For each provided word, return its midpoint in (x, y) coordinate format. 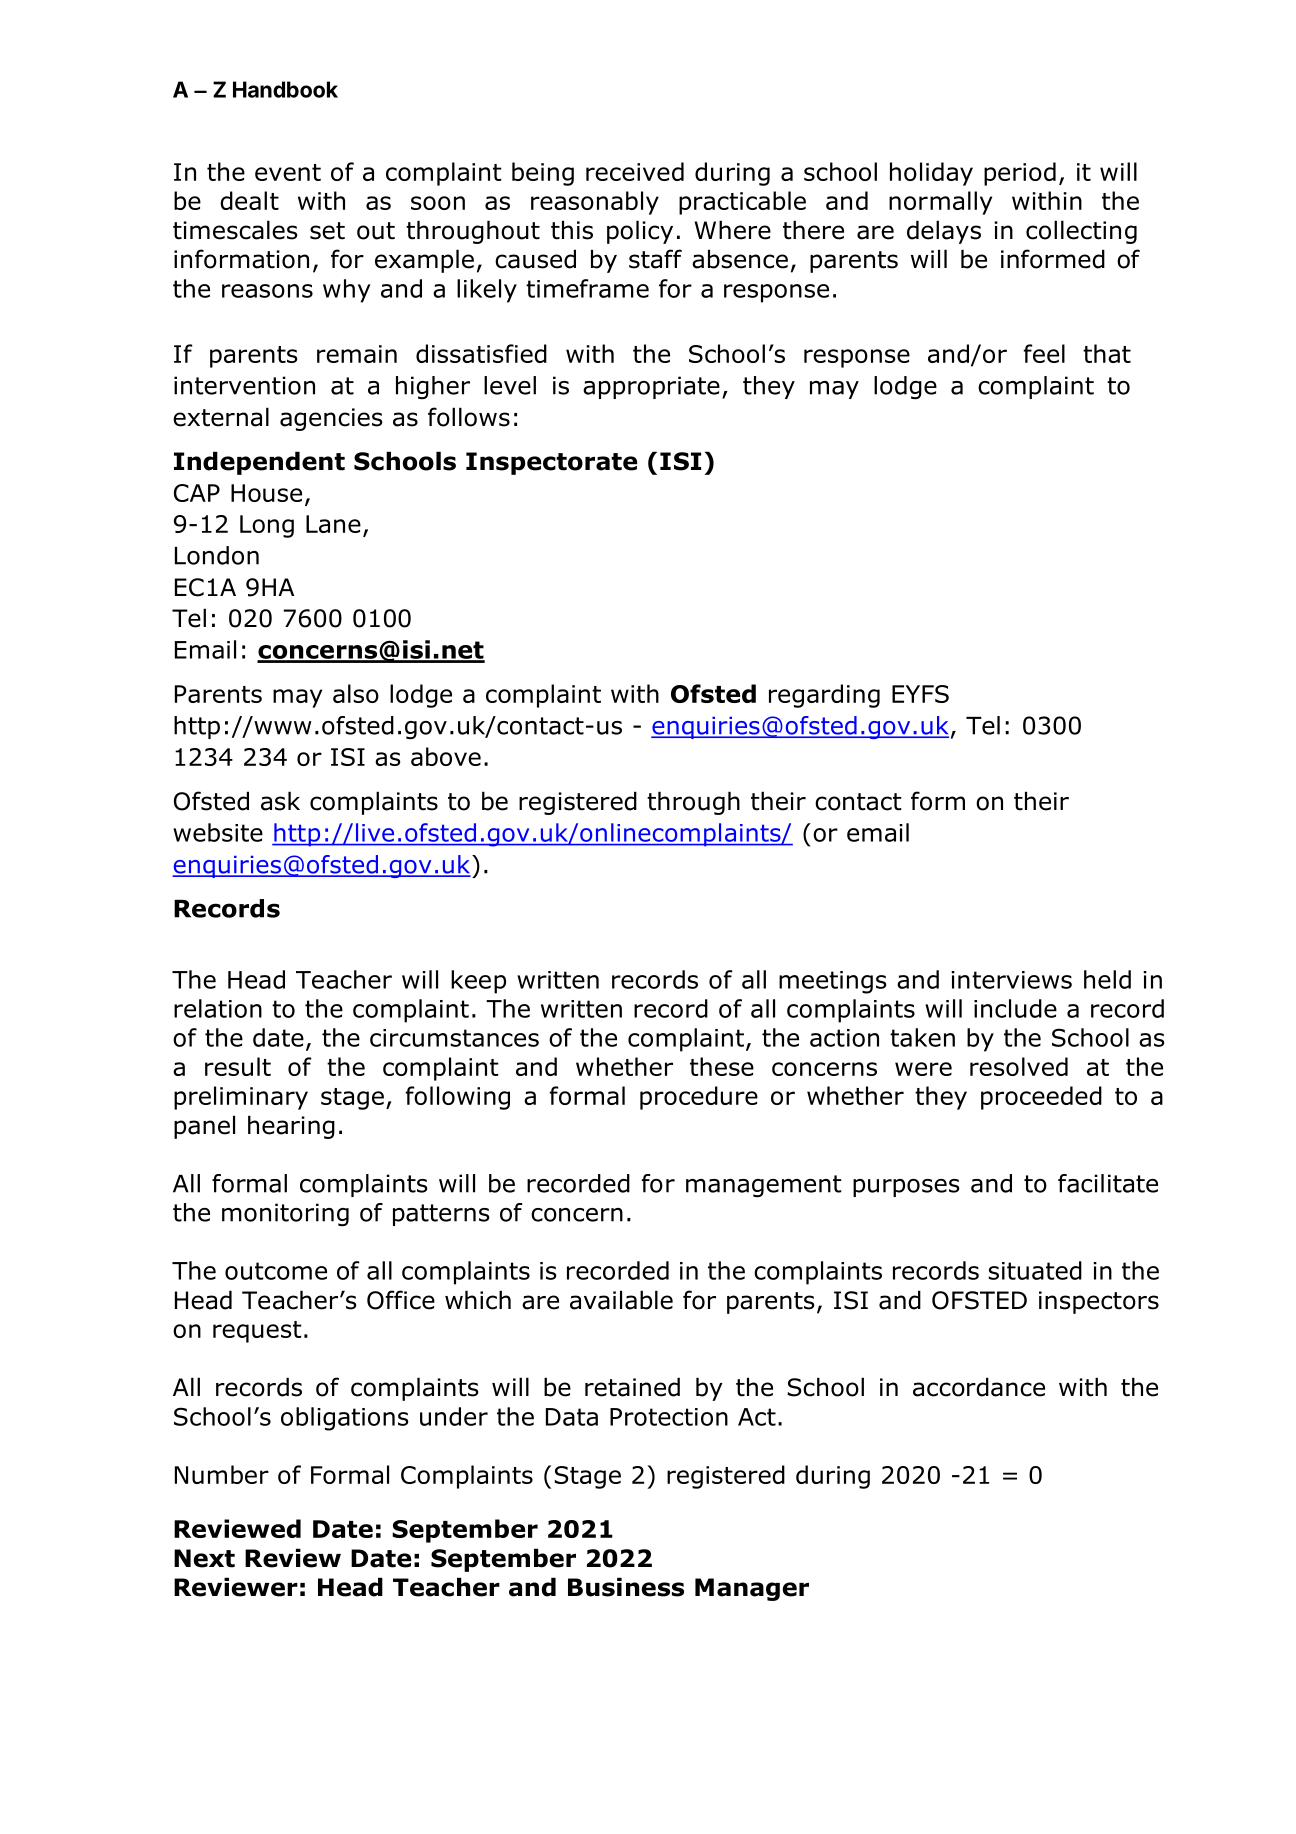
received (635, 171)
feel (1044, 353)
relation (218, 1008)
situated (1035, 1270)
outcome (276, 1271)
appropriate (651, 387)
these (722, 1066)
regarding (824, 696)
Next (204, 1558)
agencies (331, 419)
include (1015, 1008)
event (288, 172)
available (621, 1300)
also (356, 693)
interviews (1011, 980)
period (1020, 174)
